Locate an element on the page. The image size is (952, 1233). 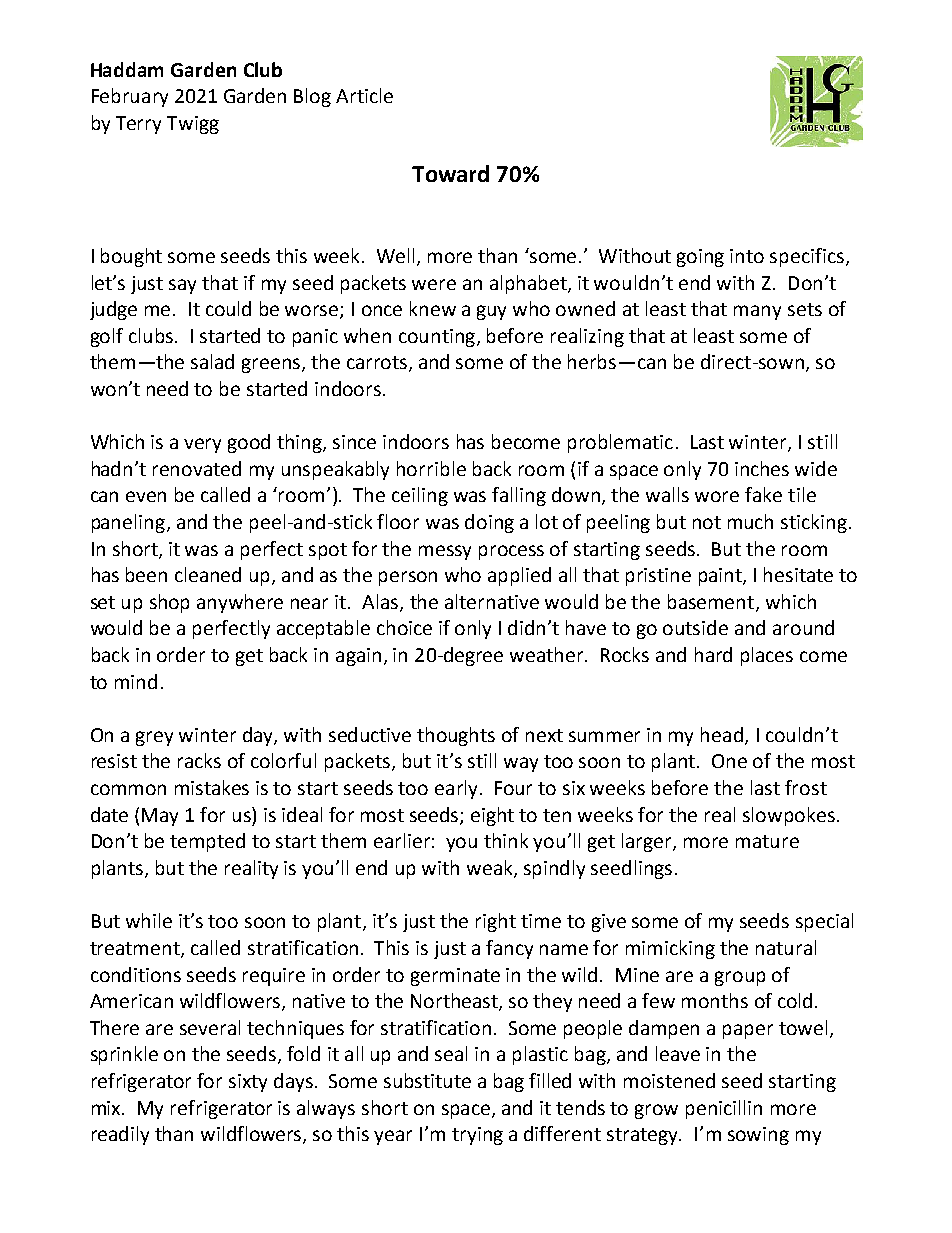
thoughts is located at coordinates (456, 736).
